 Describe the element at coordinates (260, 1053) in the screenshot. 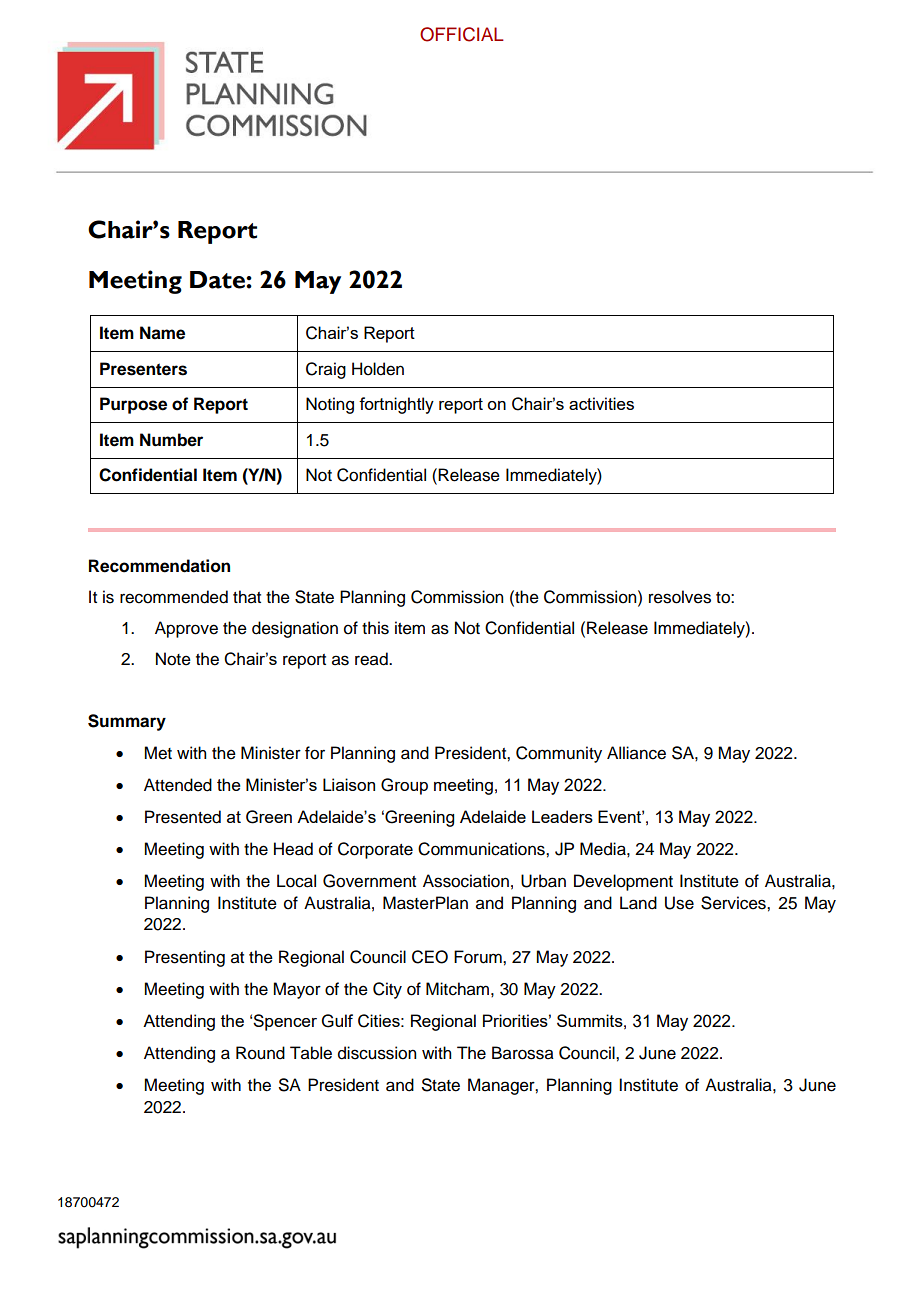

I see `Round` at that location.
